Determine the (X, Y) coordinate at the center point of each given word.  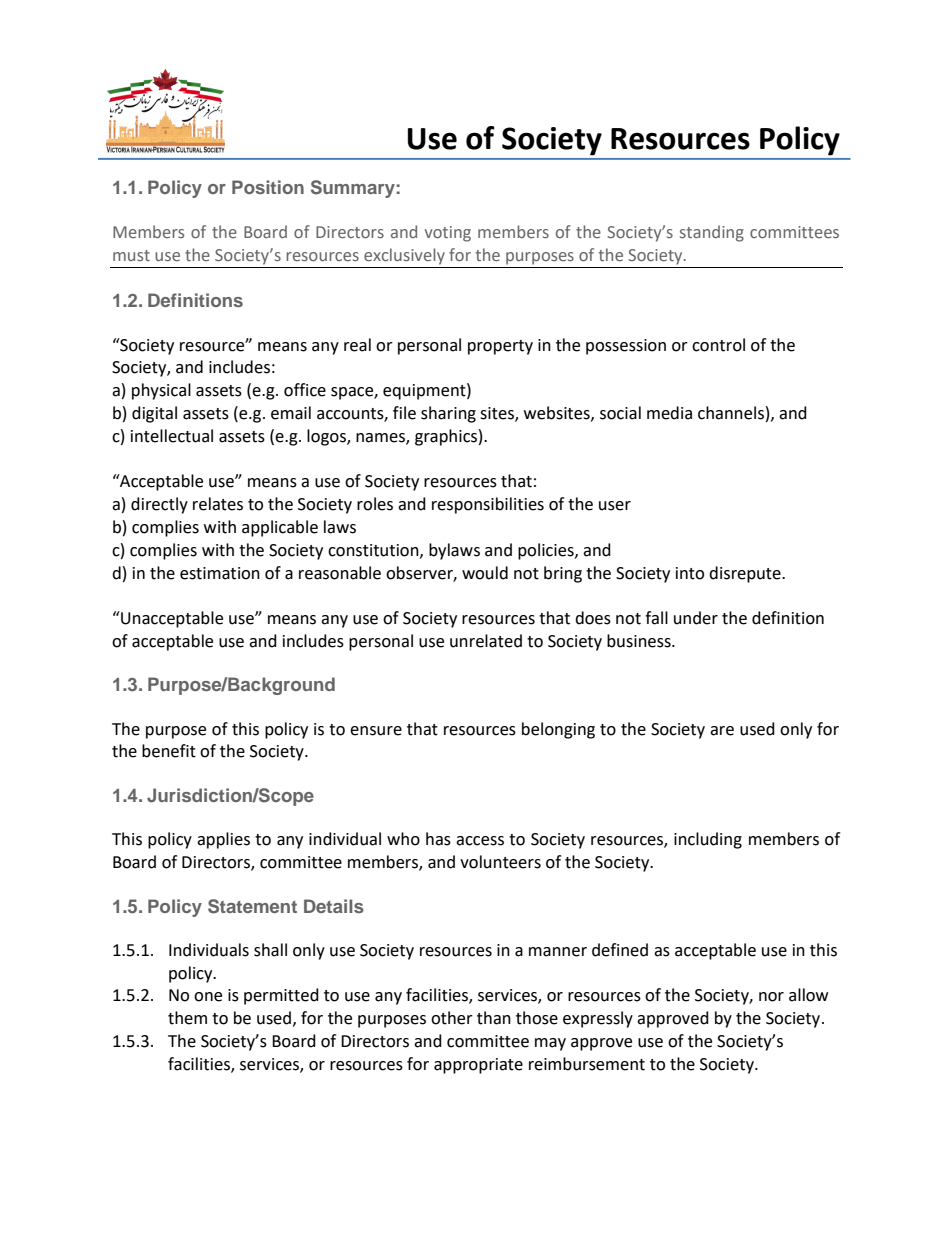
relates (218, 504)
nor (771, 997)
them (187, 1018)
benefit (169, 751)
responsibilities (488, 505)
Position (268, 187)
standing (712, 233)
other (452, 1018)
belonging (558, 730)
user (615, 506)
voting (448, 234)
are (722, 731)
